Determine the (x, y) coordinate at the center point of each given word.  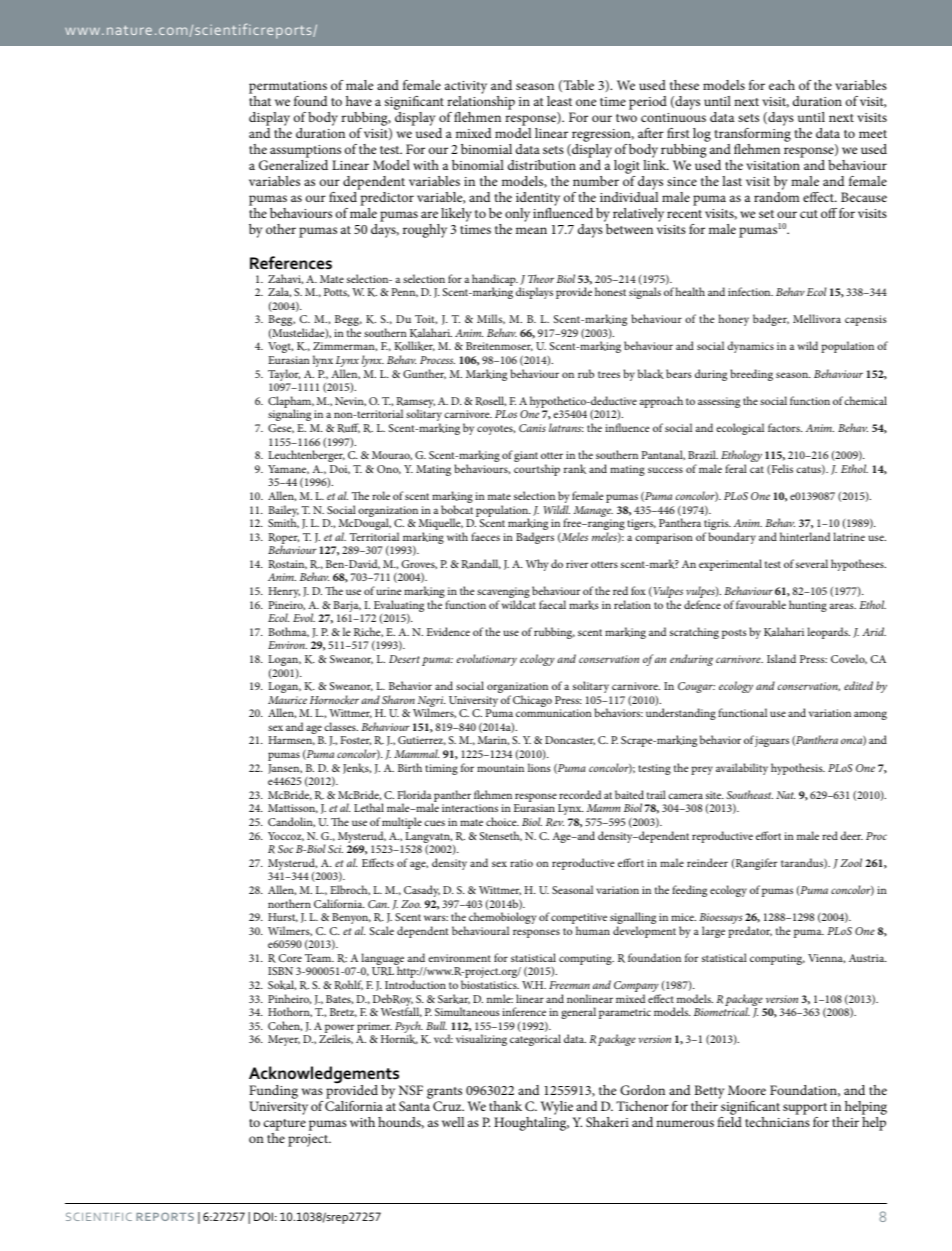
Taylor (284, 376)
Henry (284, 592)
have (359, 101)
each (782, 85)
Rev (555, 822)
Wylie (557, 1108)
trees (609, 374)
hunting (808, 606)
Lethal (369, 807)
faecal (552, 604)
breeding (752, 375)
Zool (851, 862)
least (559, 101)
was (312, 1091)
